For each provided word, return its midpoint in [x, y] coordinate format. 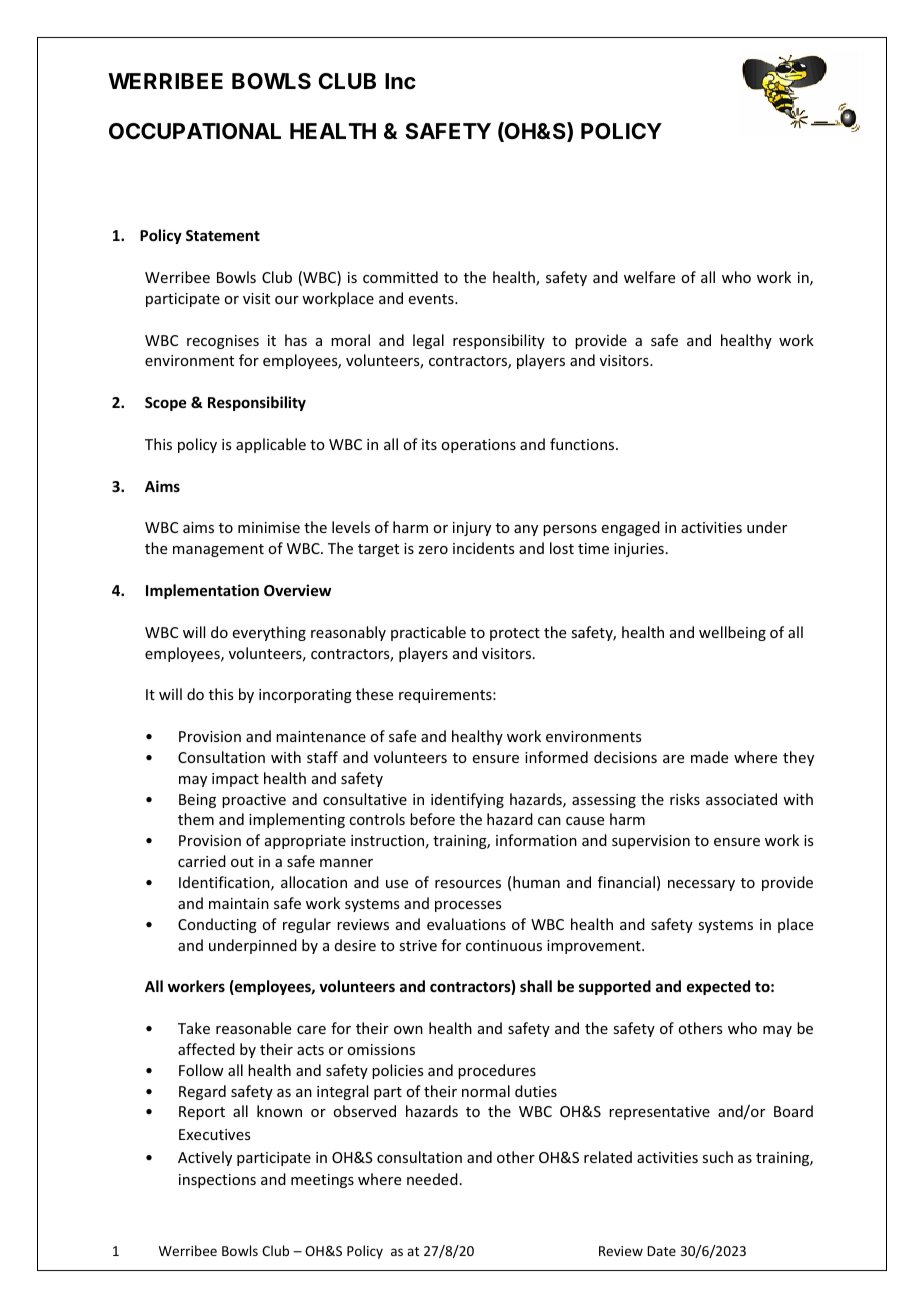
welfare [649, 277]
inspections [217, 1181]
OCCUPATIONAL [195, 131]
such [717, 1157]
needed [432, 1179]
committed [400, 277]
